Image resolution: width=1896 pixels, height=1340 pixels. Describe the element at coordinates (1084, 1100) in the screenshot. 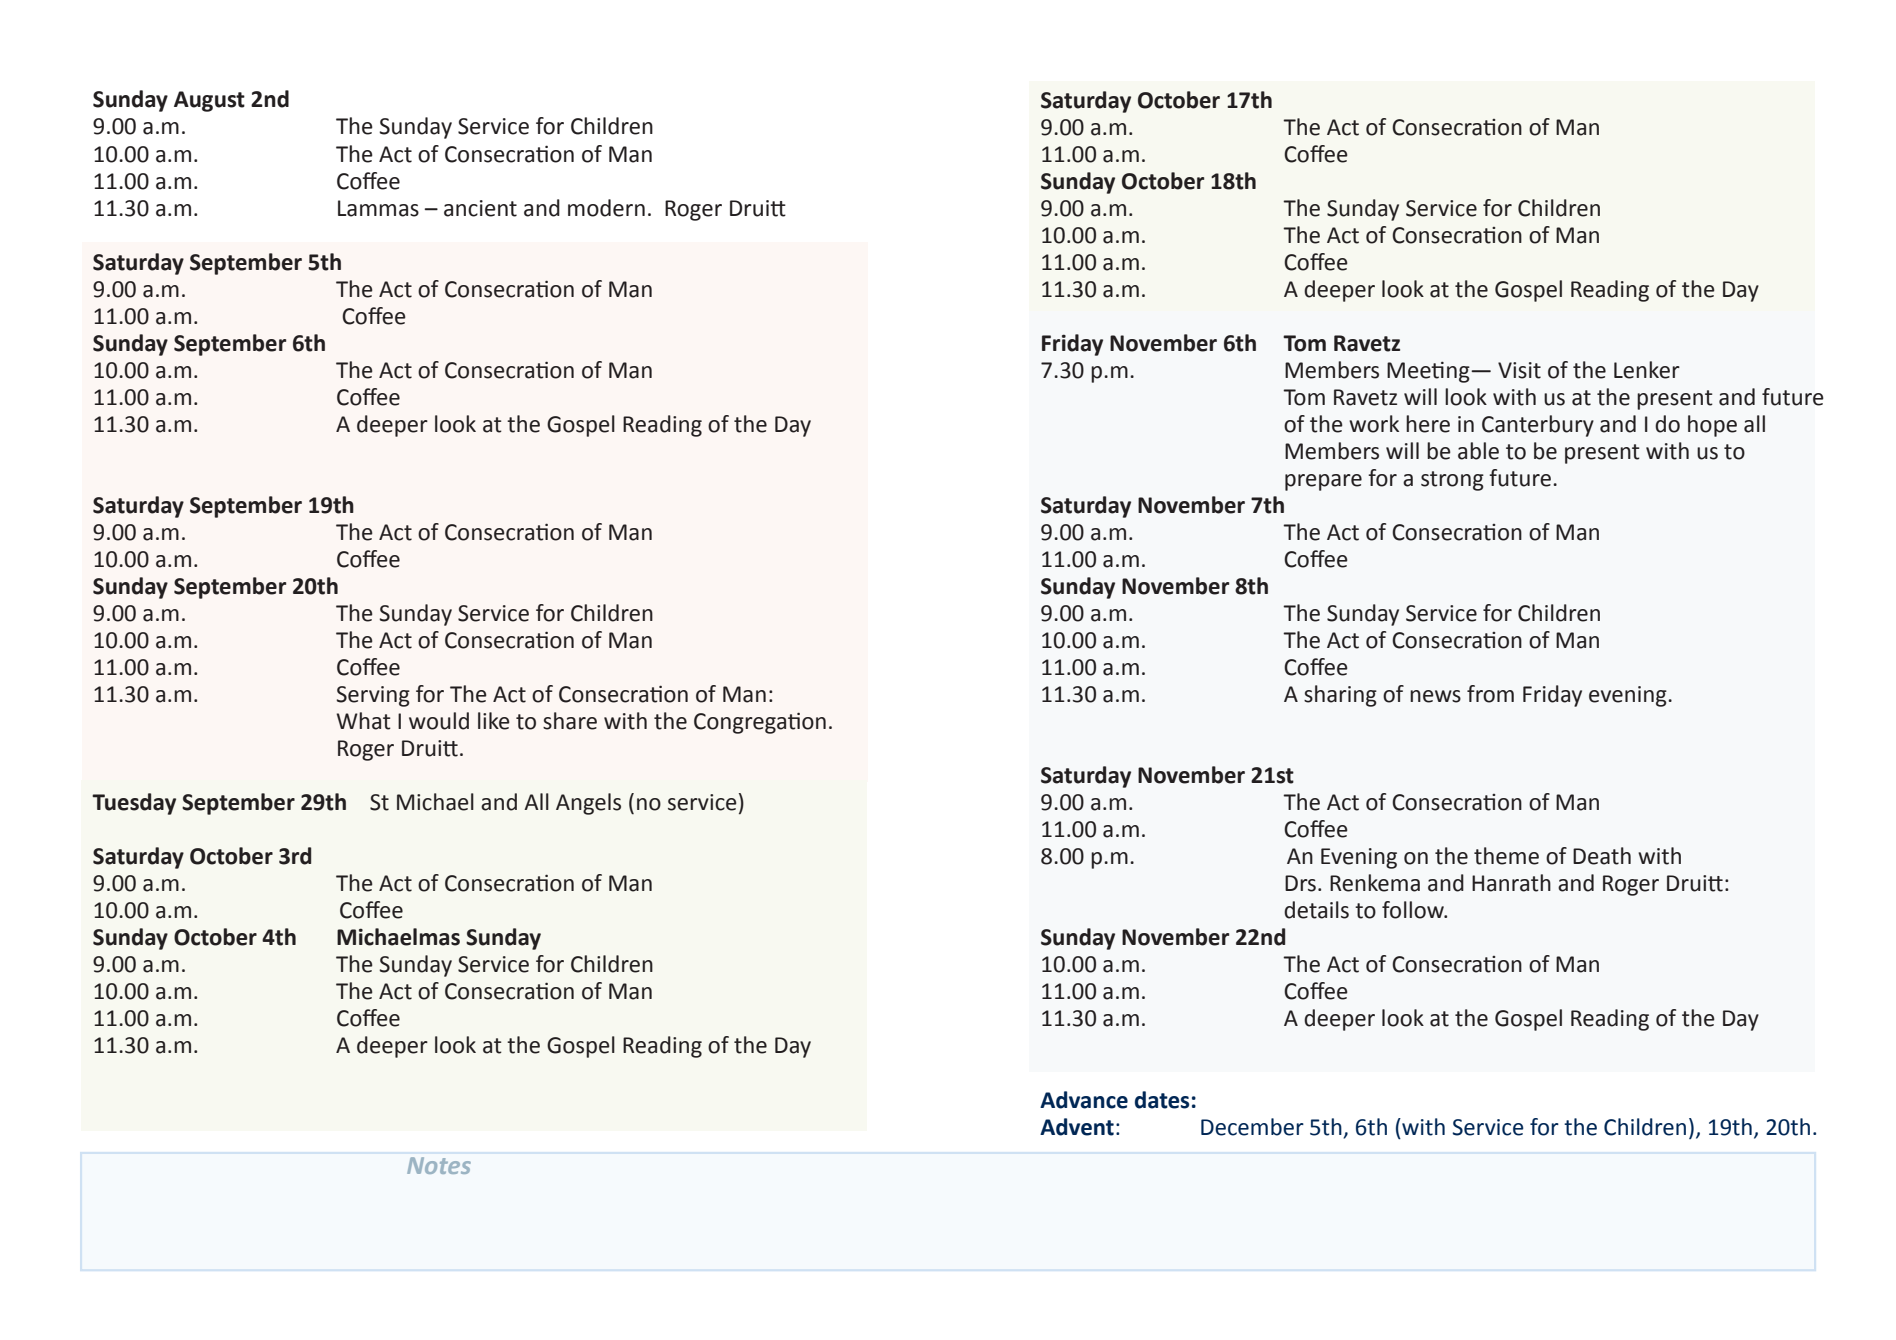

I see `Advance` at that location.
